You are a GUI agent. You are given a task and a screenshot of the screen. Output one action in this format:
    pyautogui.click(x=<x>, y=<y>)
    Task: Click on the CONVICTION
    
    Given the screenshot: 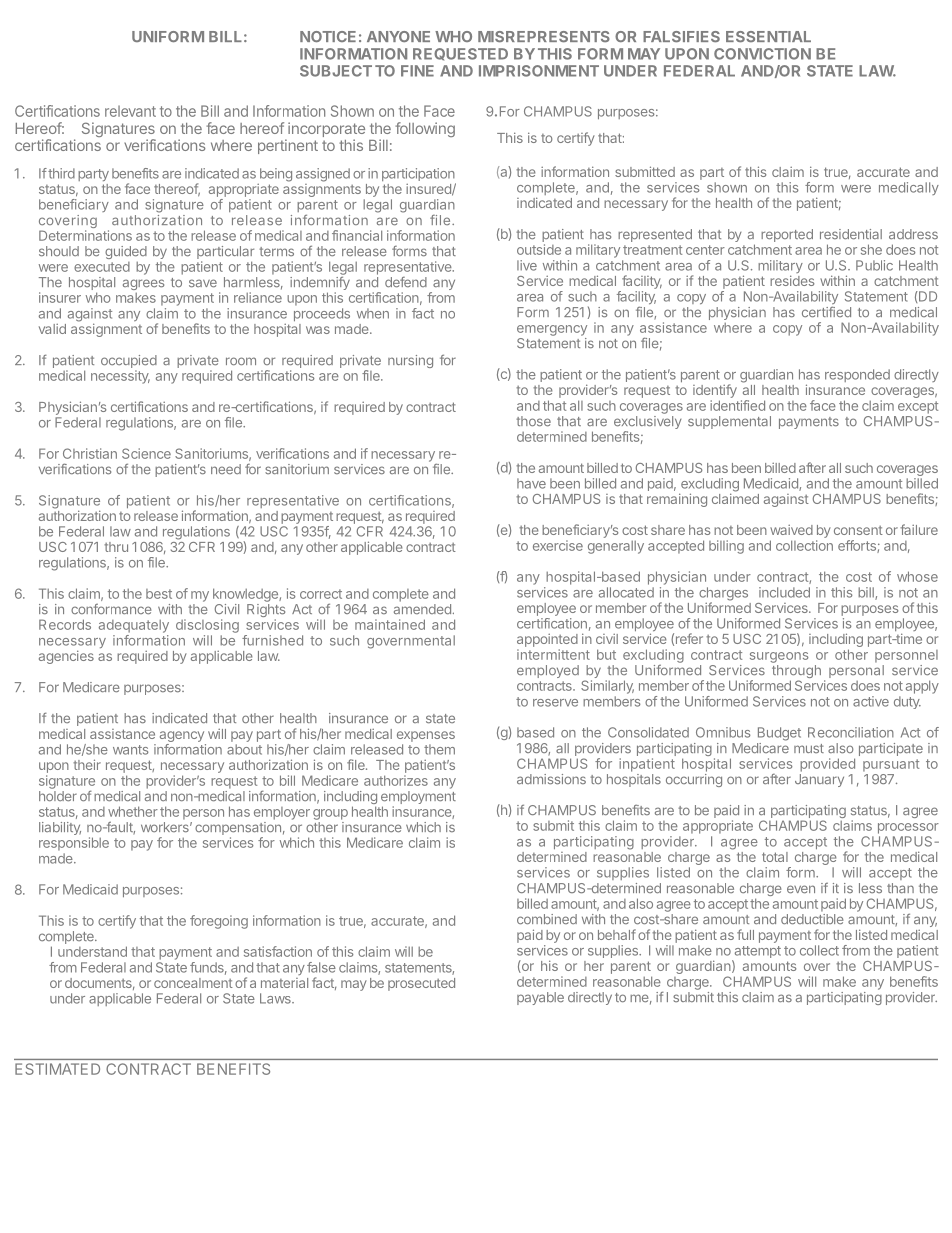 What is the action you would take?
    pyautogui.click(x=762, y=54)
